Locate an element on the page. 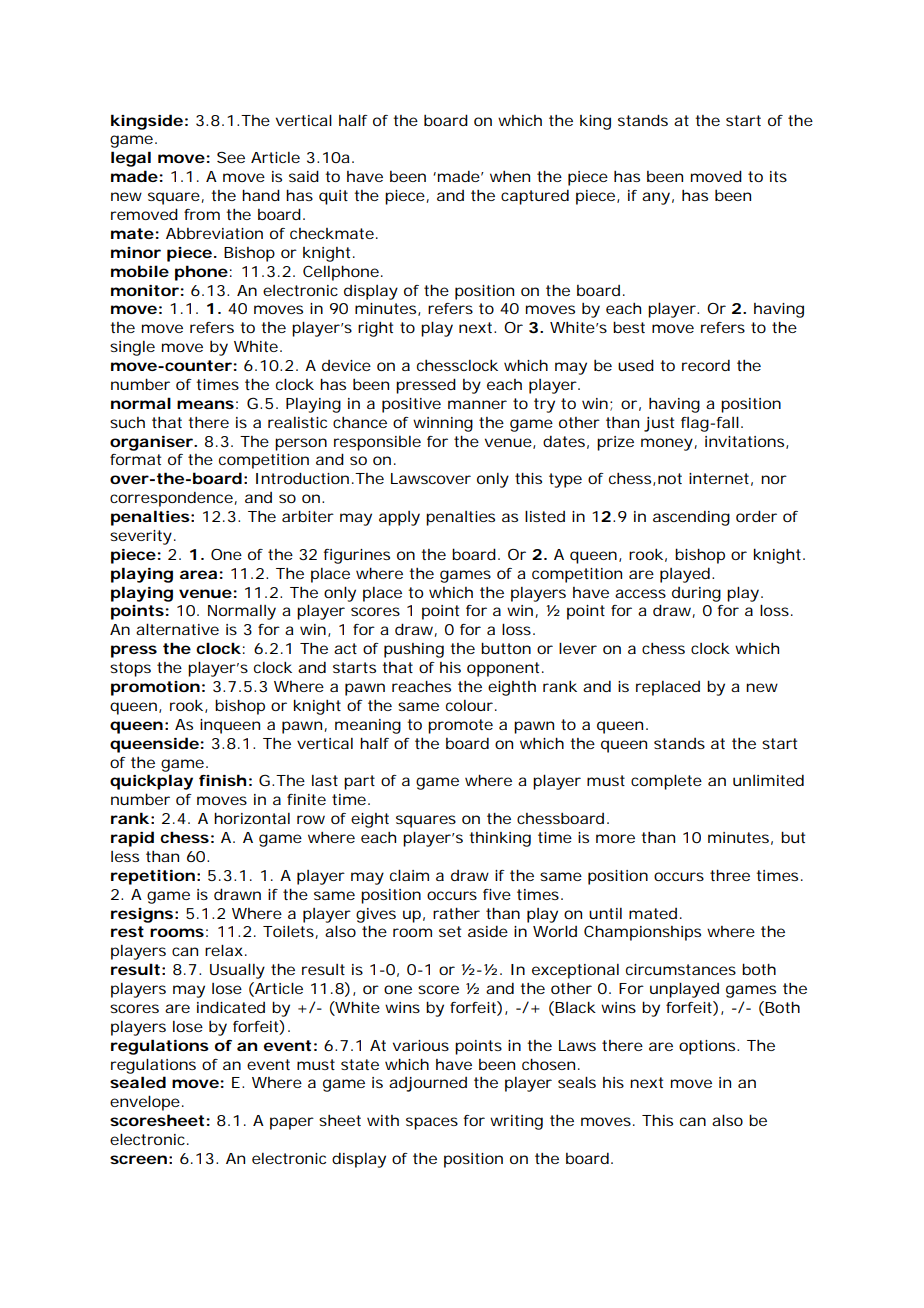 This document has height=1308, width=924. winning is located at coordinates (443, 424).
